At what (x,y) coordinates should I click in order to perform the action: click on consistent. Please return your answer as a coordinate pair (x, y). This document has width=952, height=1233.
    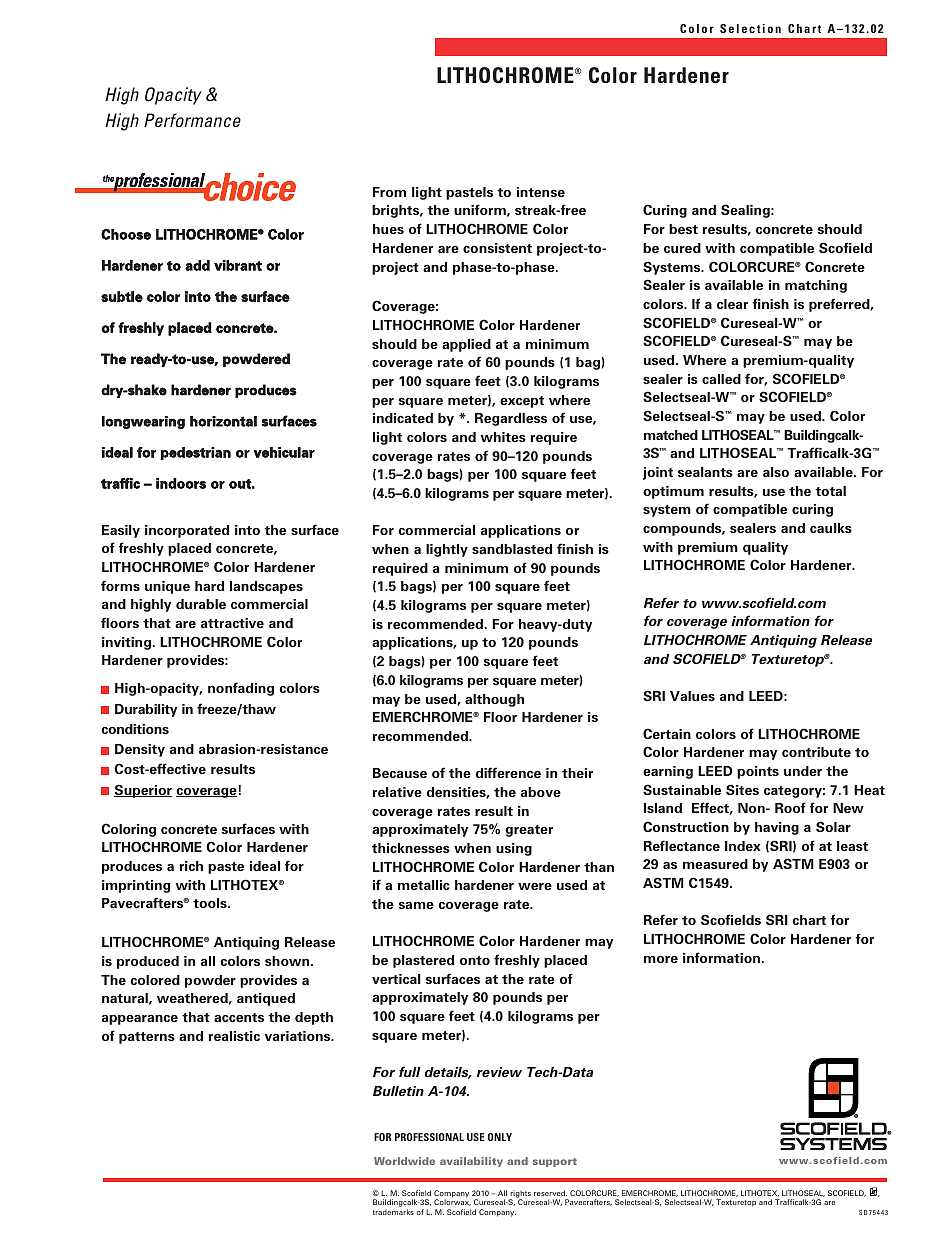
    Looking at the image, I should click on (497, 248).
